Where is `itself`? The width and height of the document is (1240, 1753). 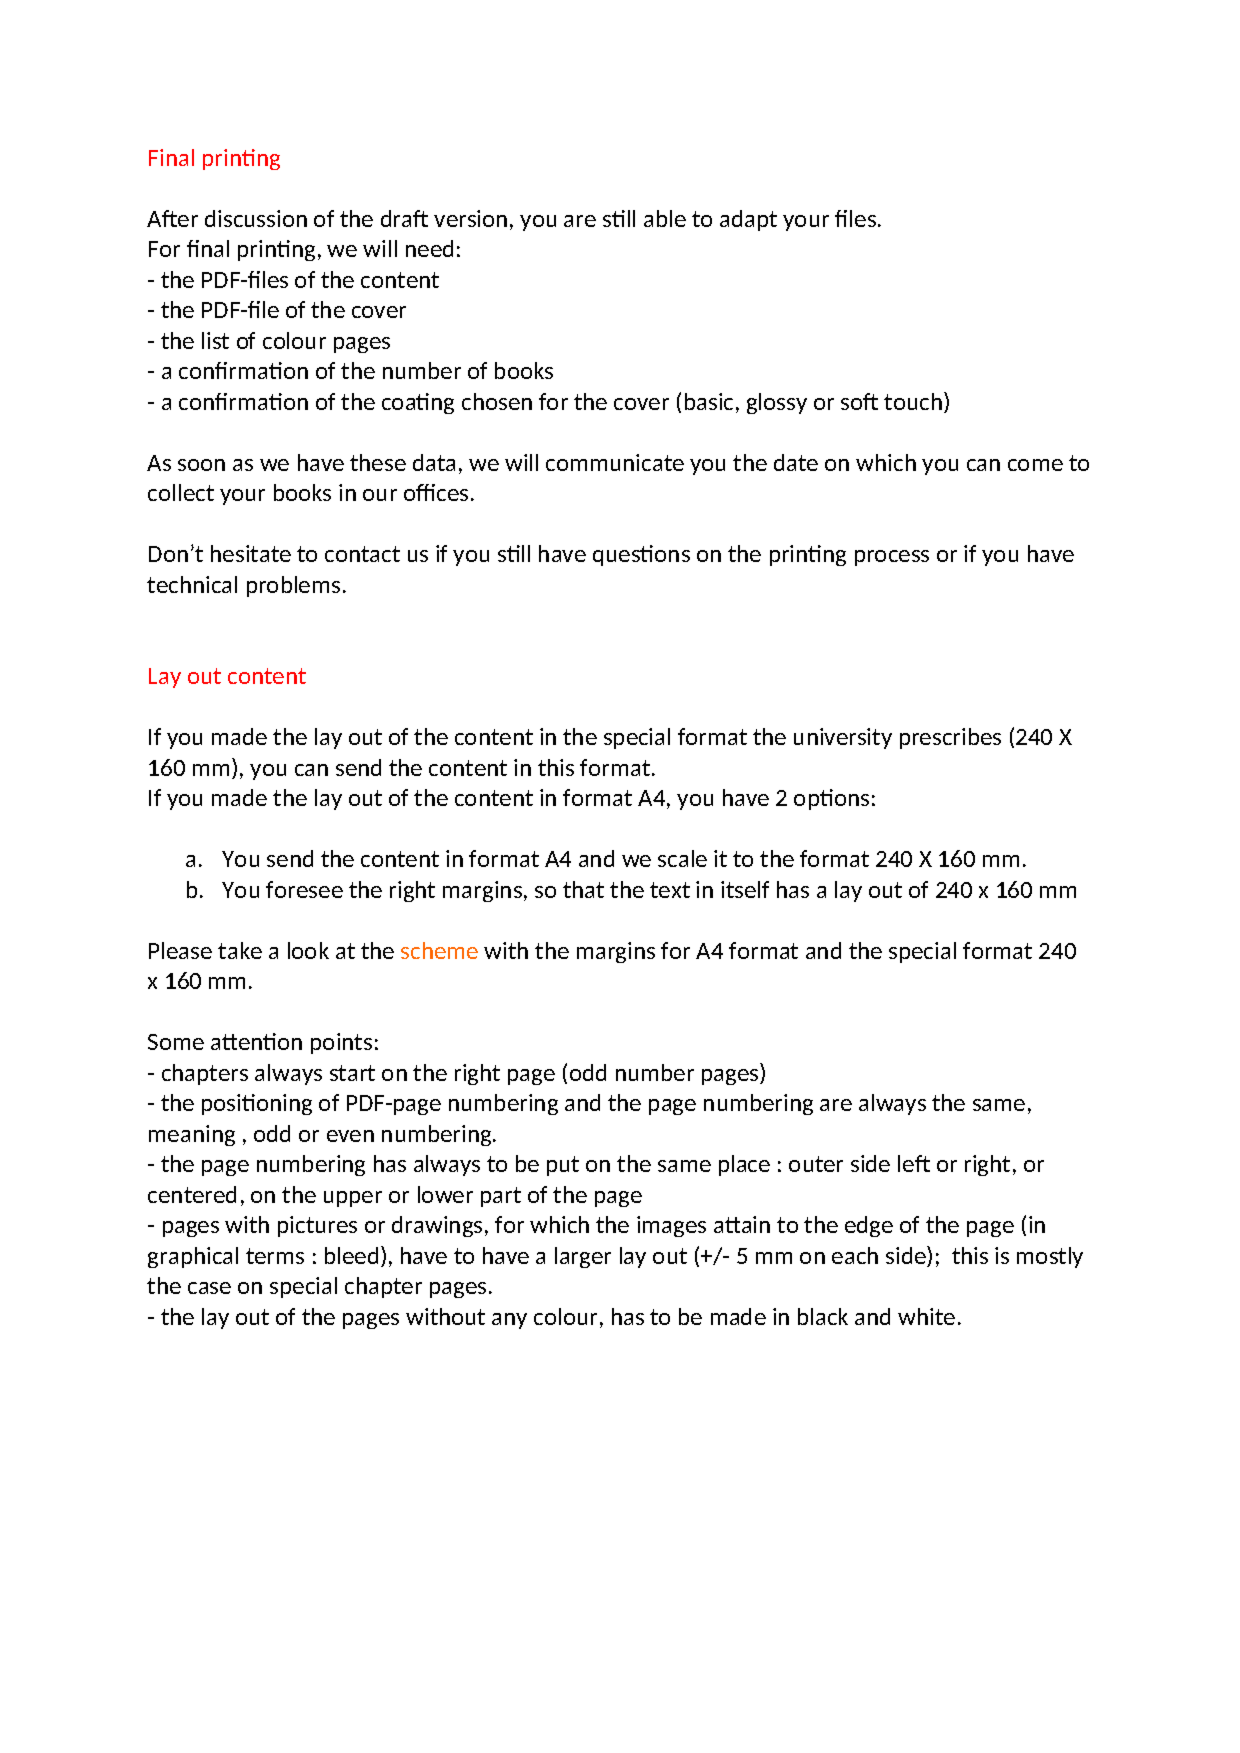
itself is located at coordinates (745, 889).
